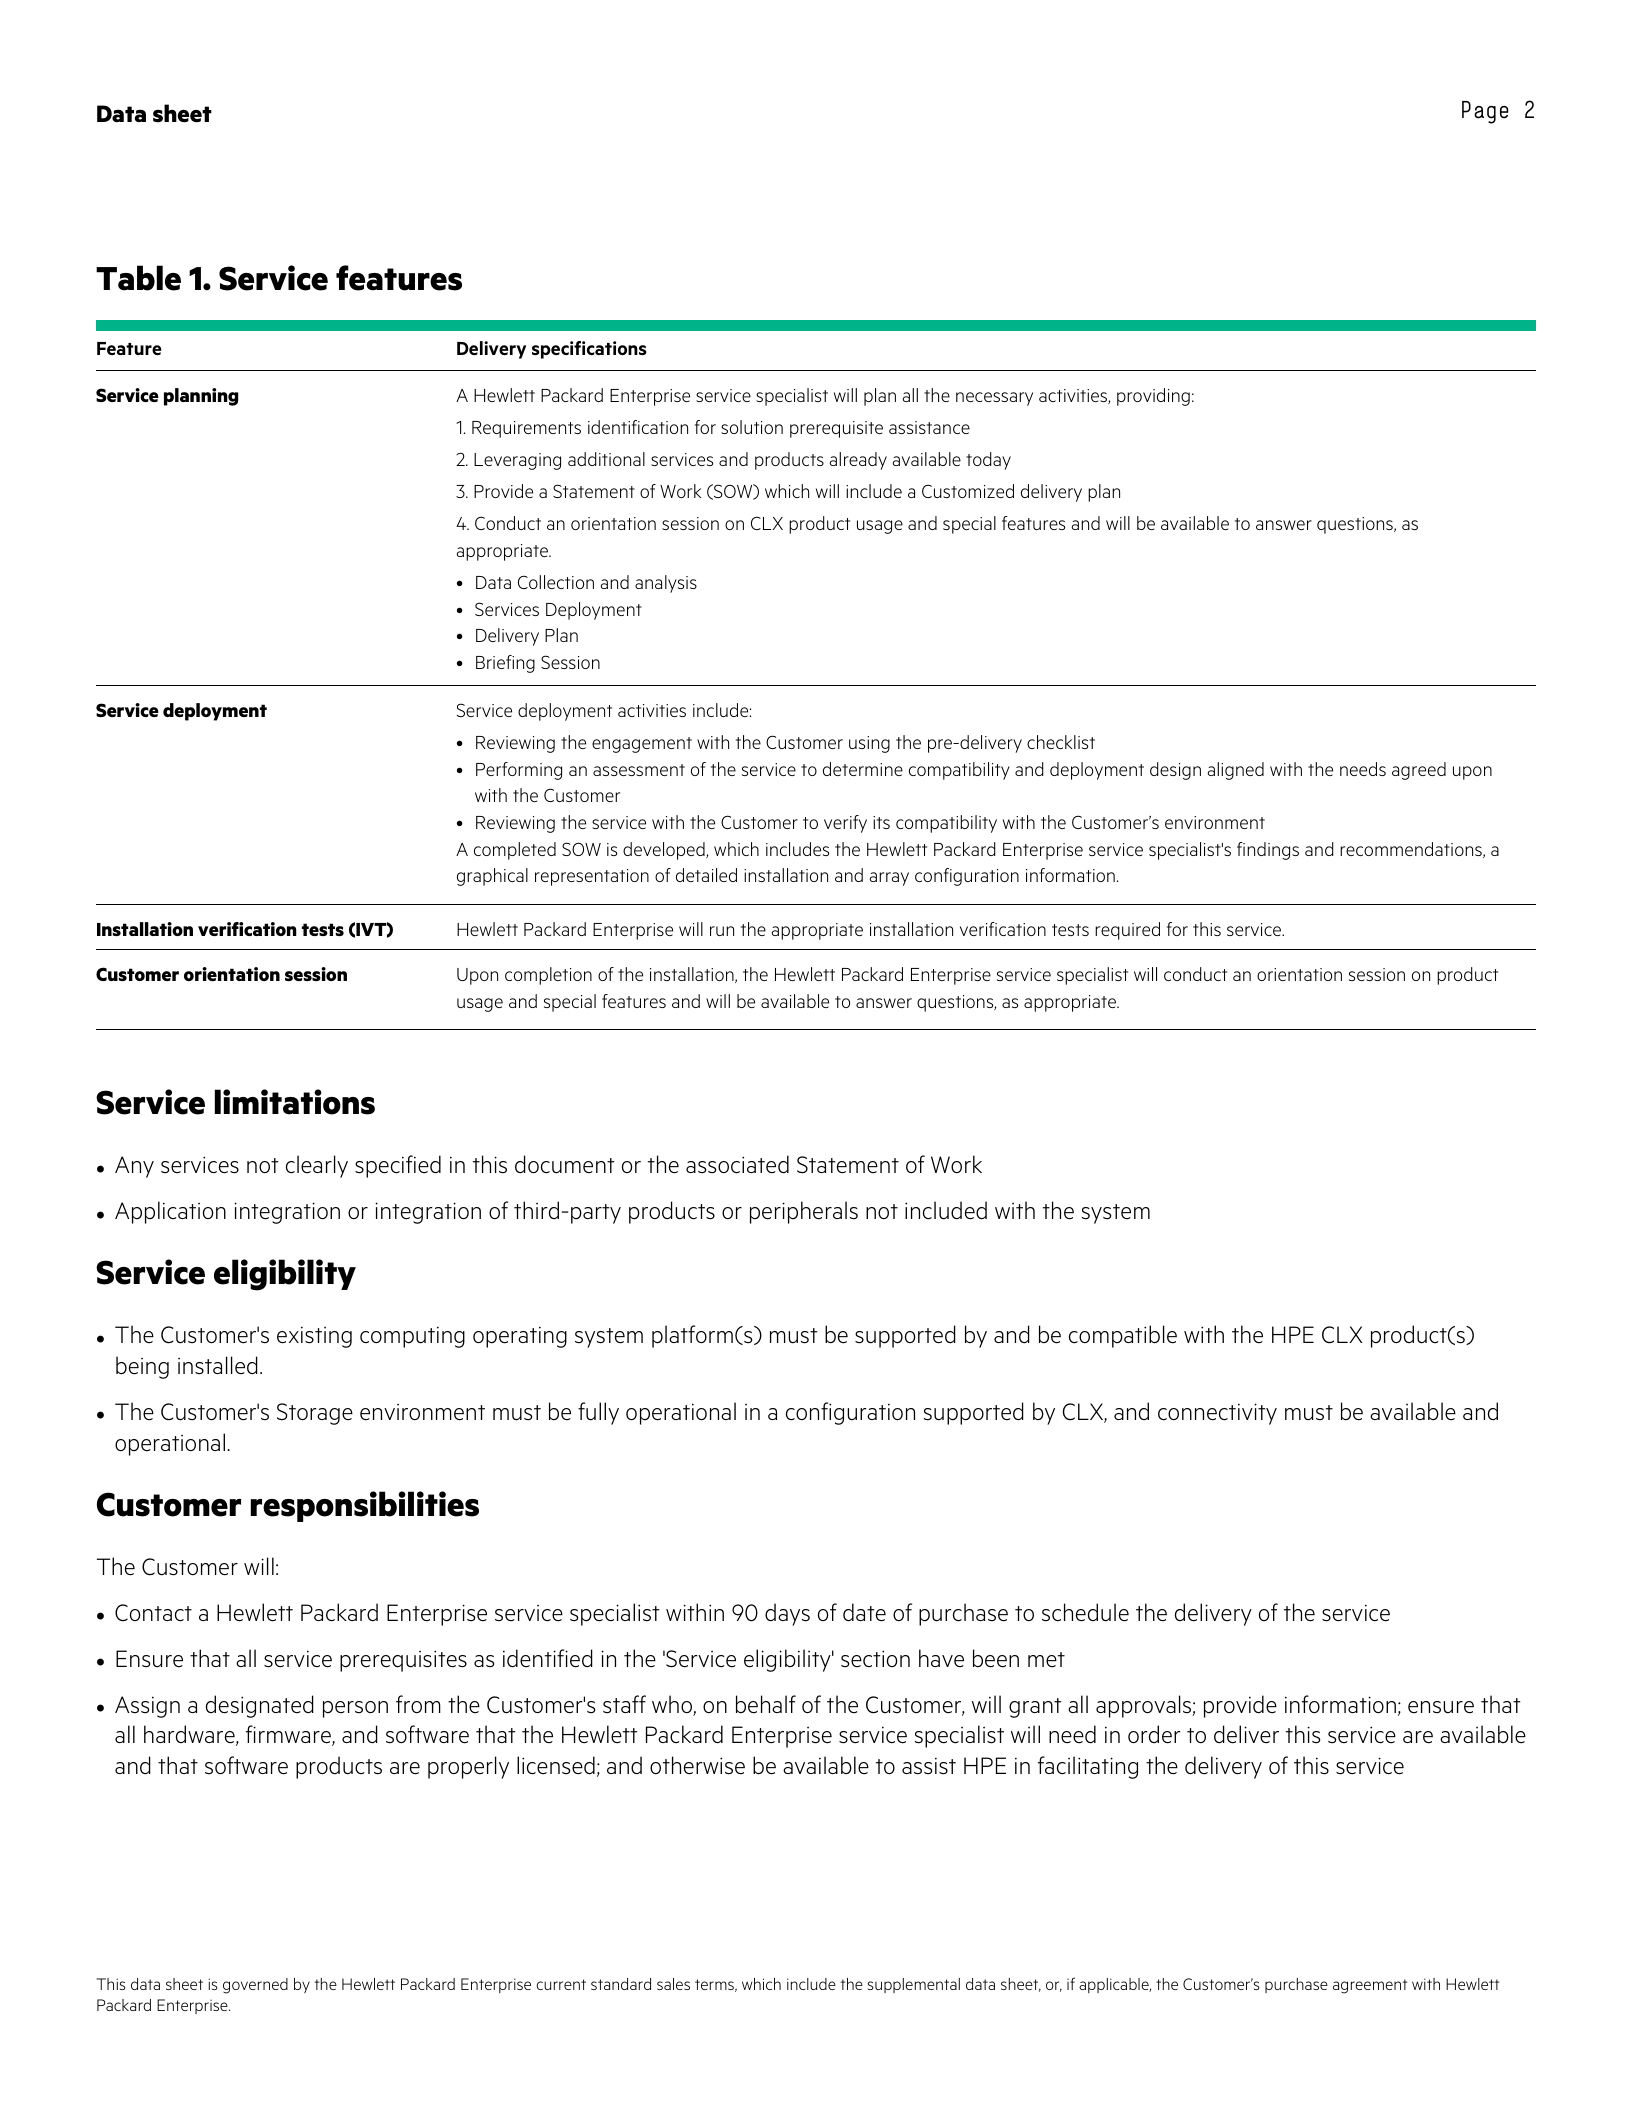  What do you see at coordinates (589, 350) in the screenshot?
I see `specifications` at bounding box center [589, 350].
